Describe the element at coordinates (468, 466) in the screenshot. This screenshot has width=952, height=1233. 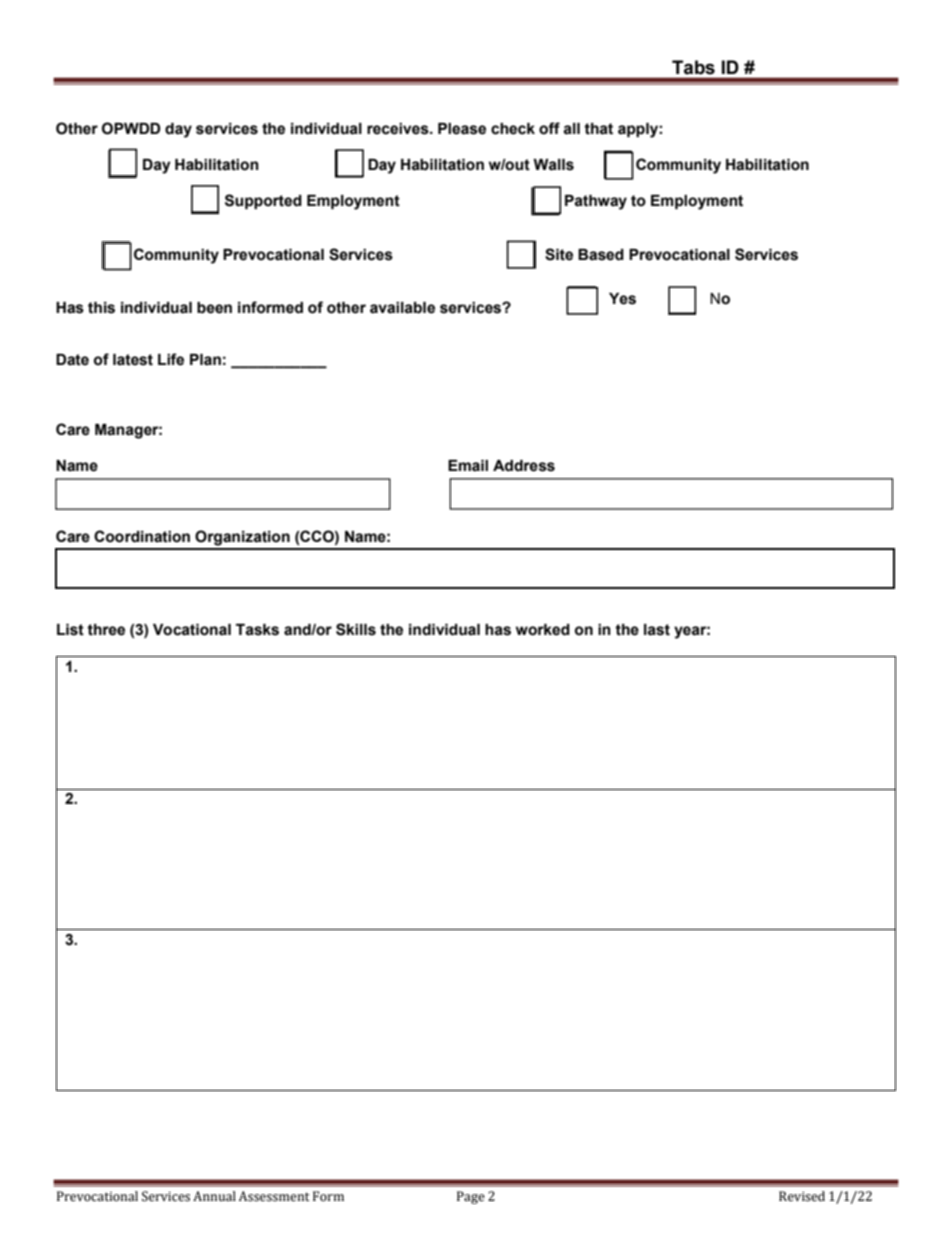
I see `Email` at that location.
